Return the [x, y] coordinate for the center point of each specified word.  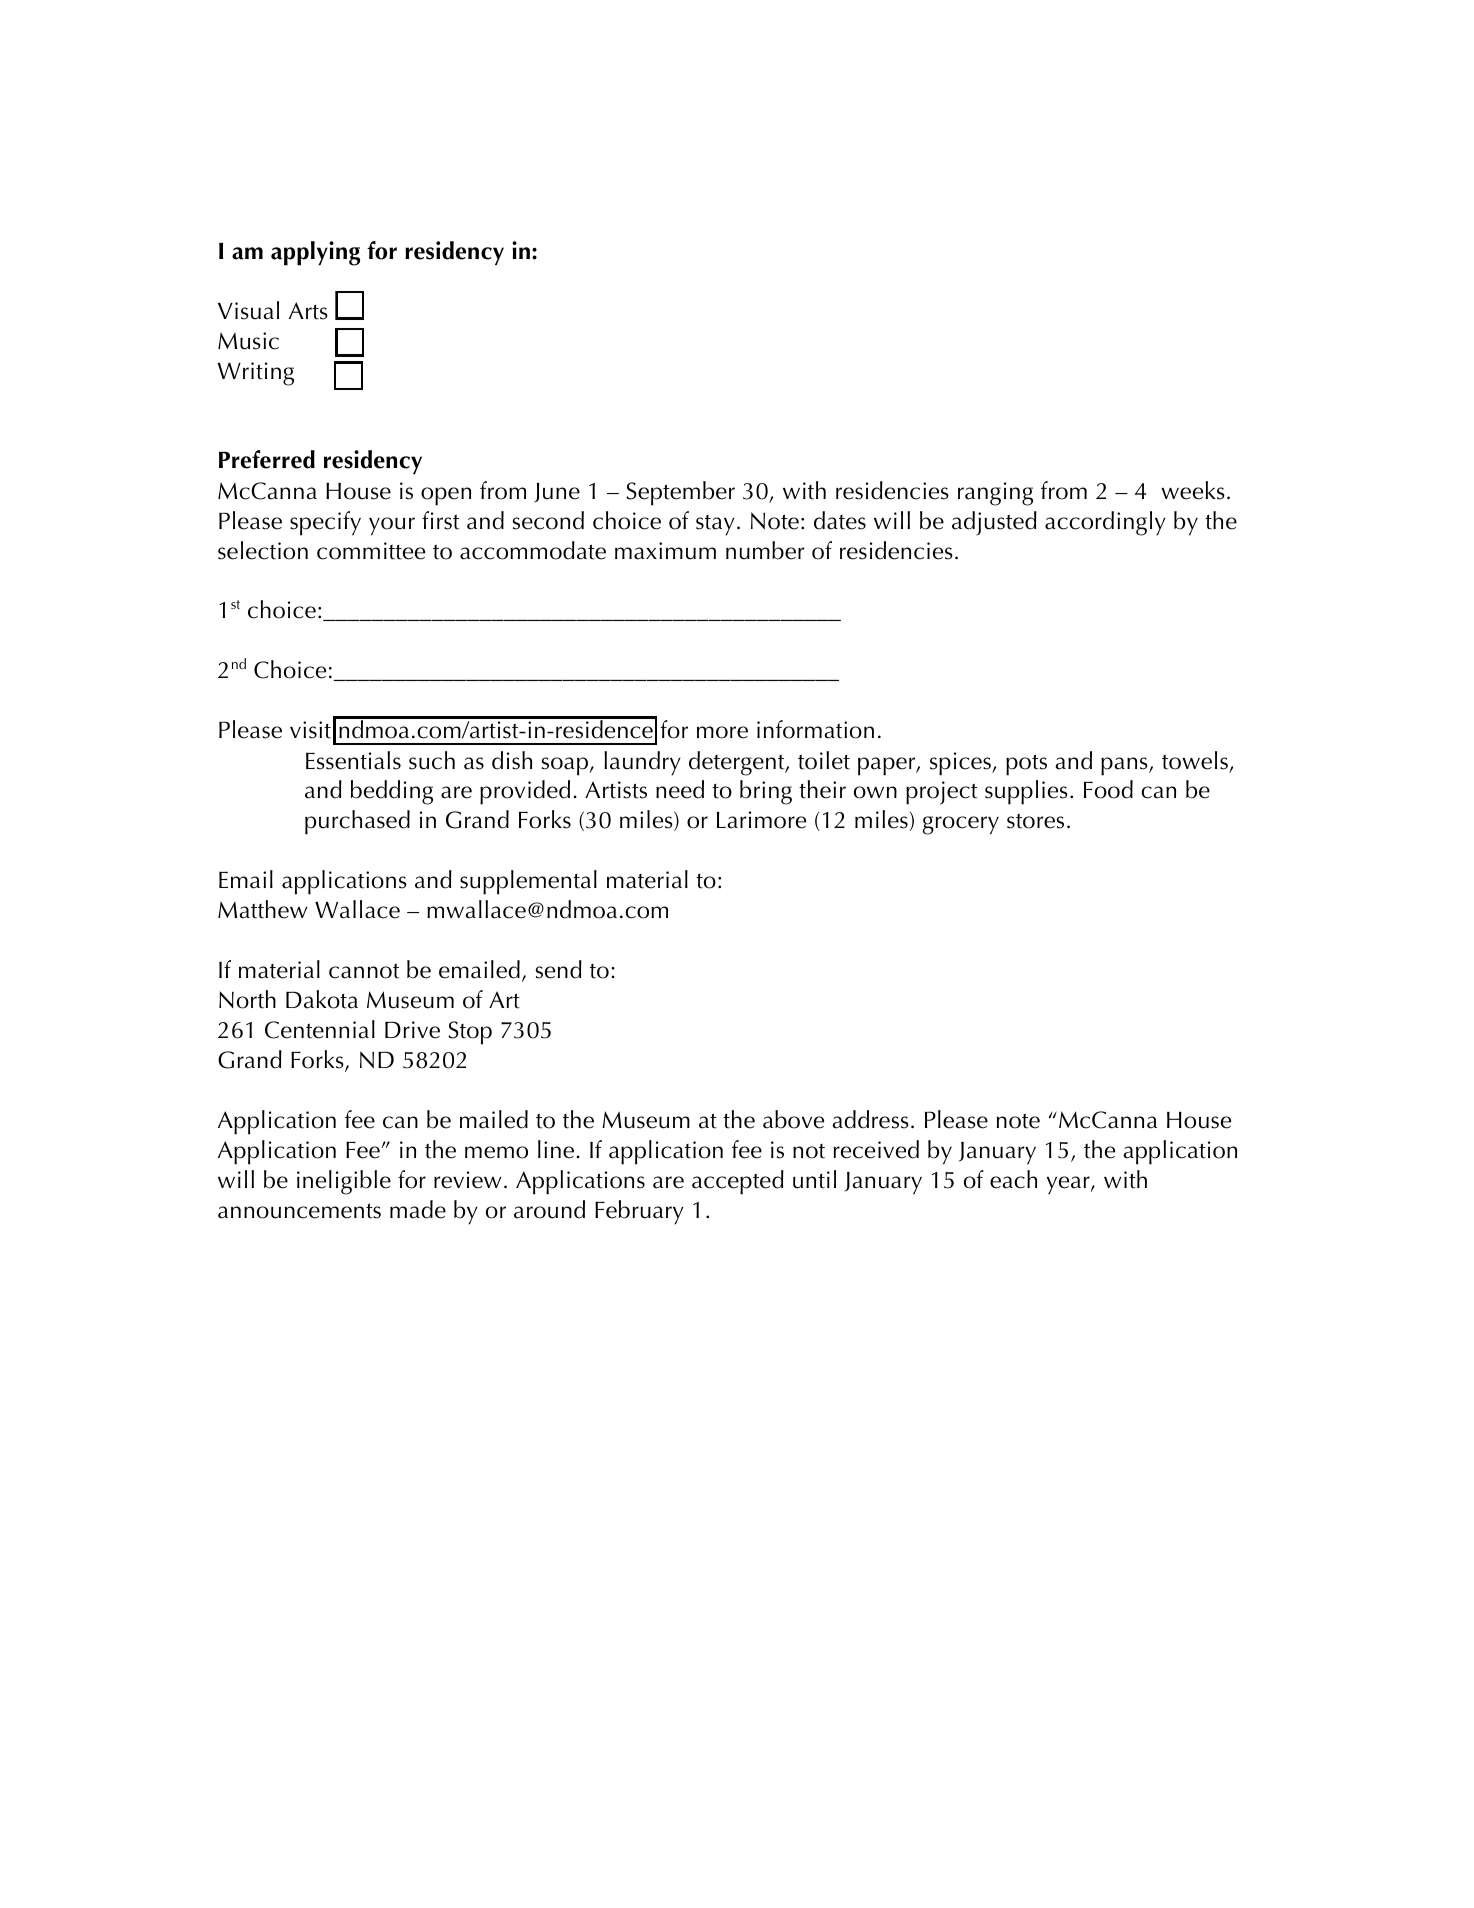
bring [766, 792]
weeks [1193, 490]
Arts [308, 311]
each [1013, 1179]
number [765, 550]
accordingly [1105, 523]
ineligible [344, 1182]
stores [1035, 821]
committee [371, 551]
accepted [738, 1182]
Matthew [262, 909]
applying [315, 253]
